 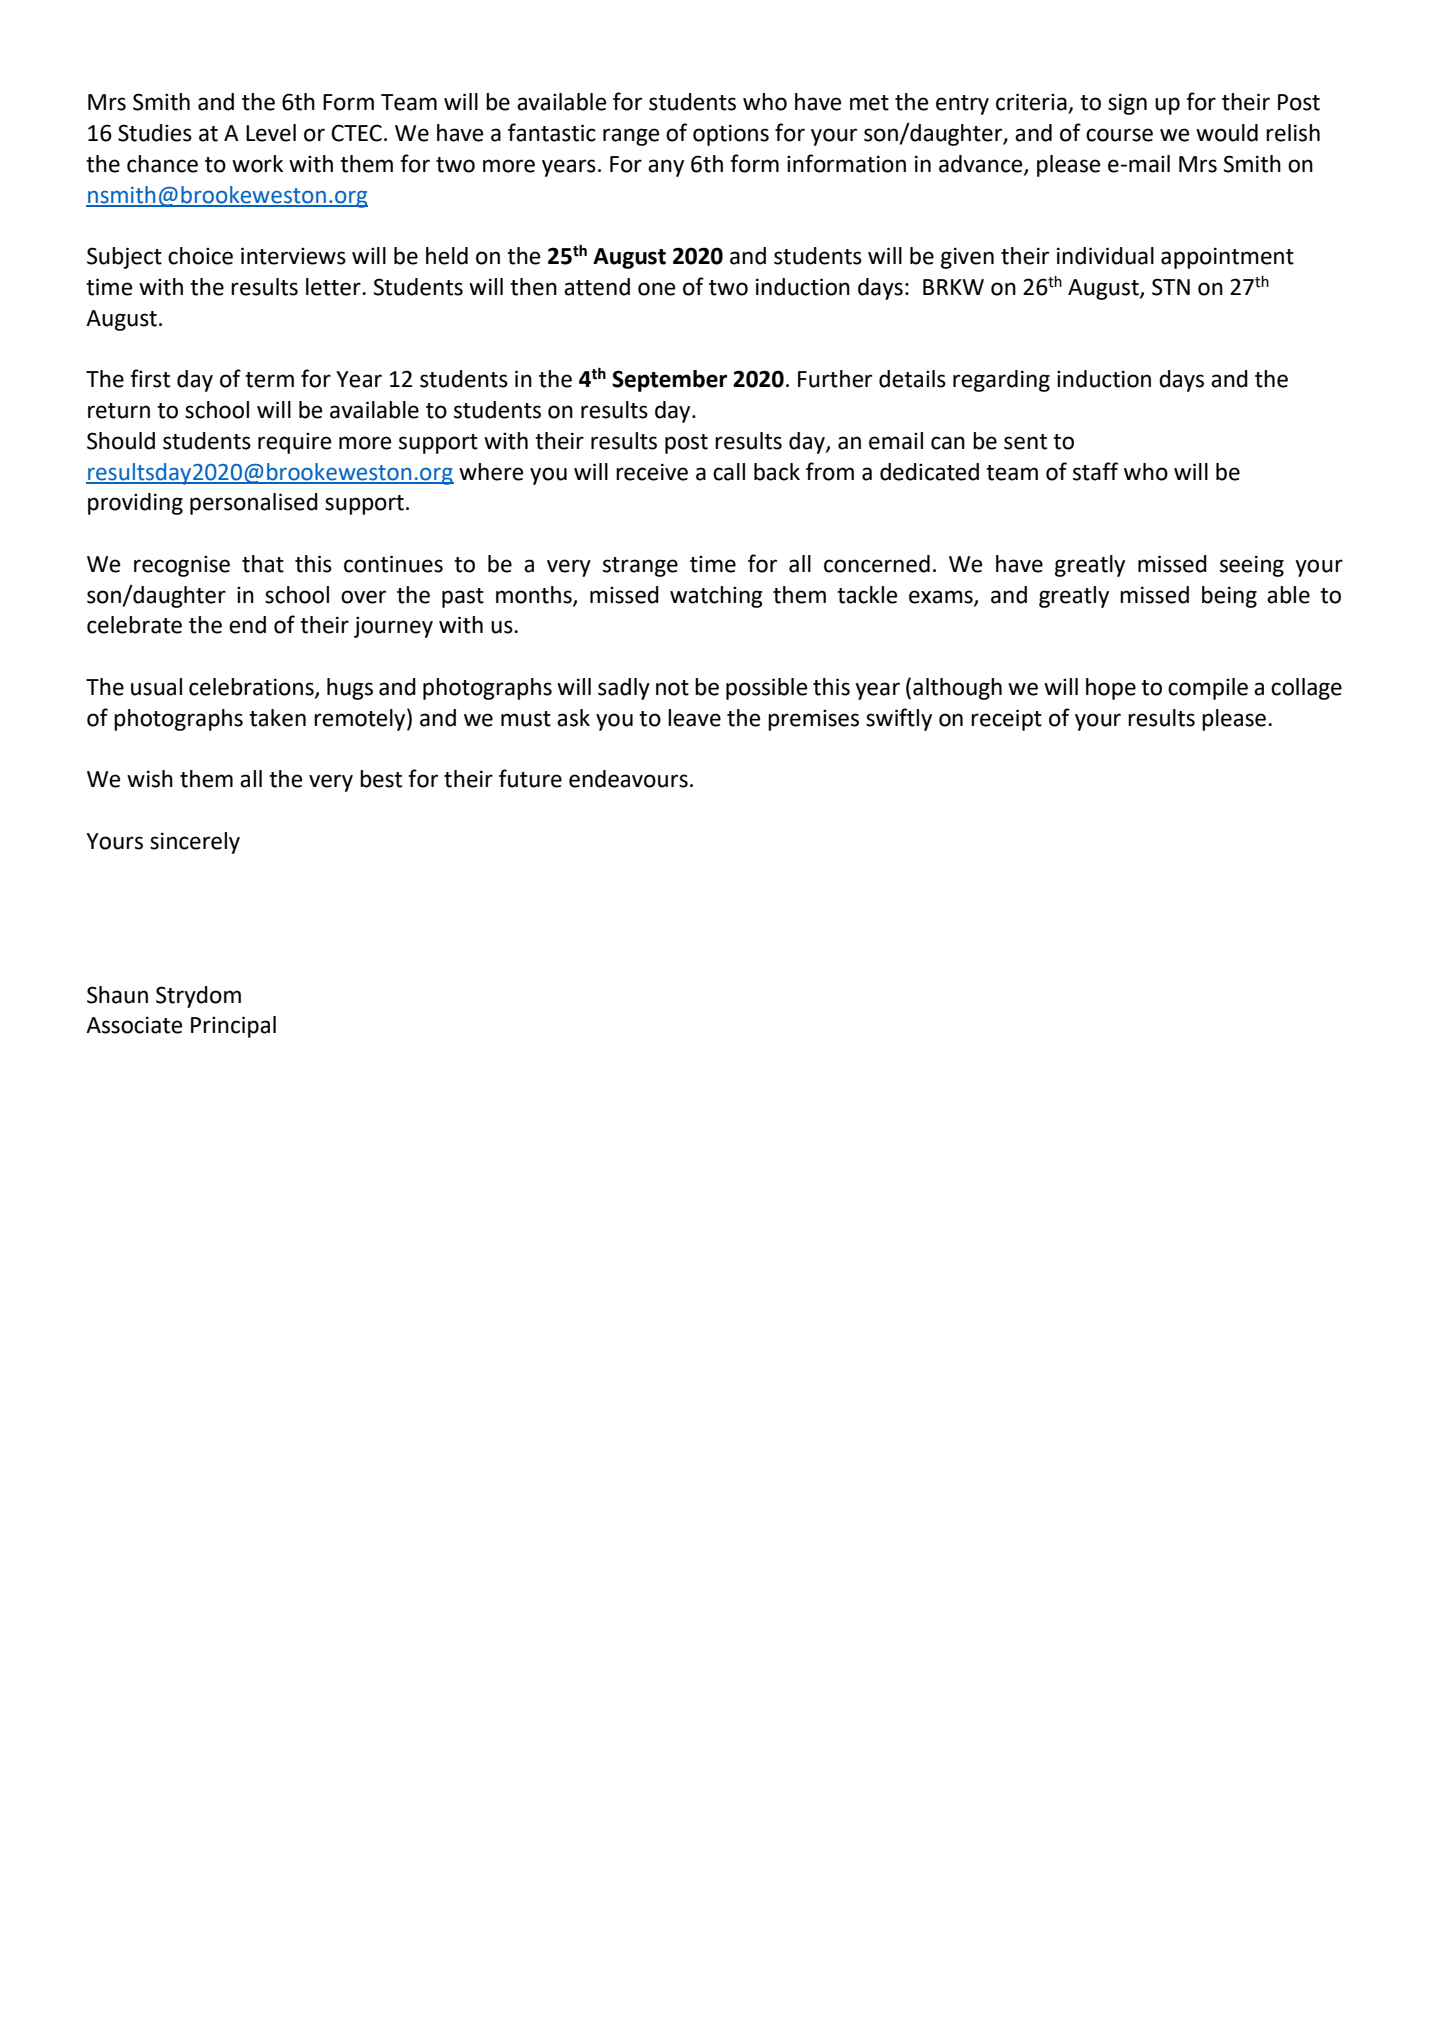 I want to click on Level, so click(x=271, y=133).
